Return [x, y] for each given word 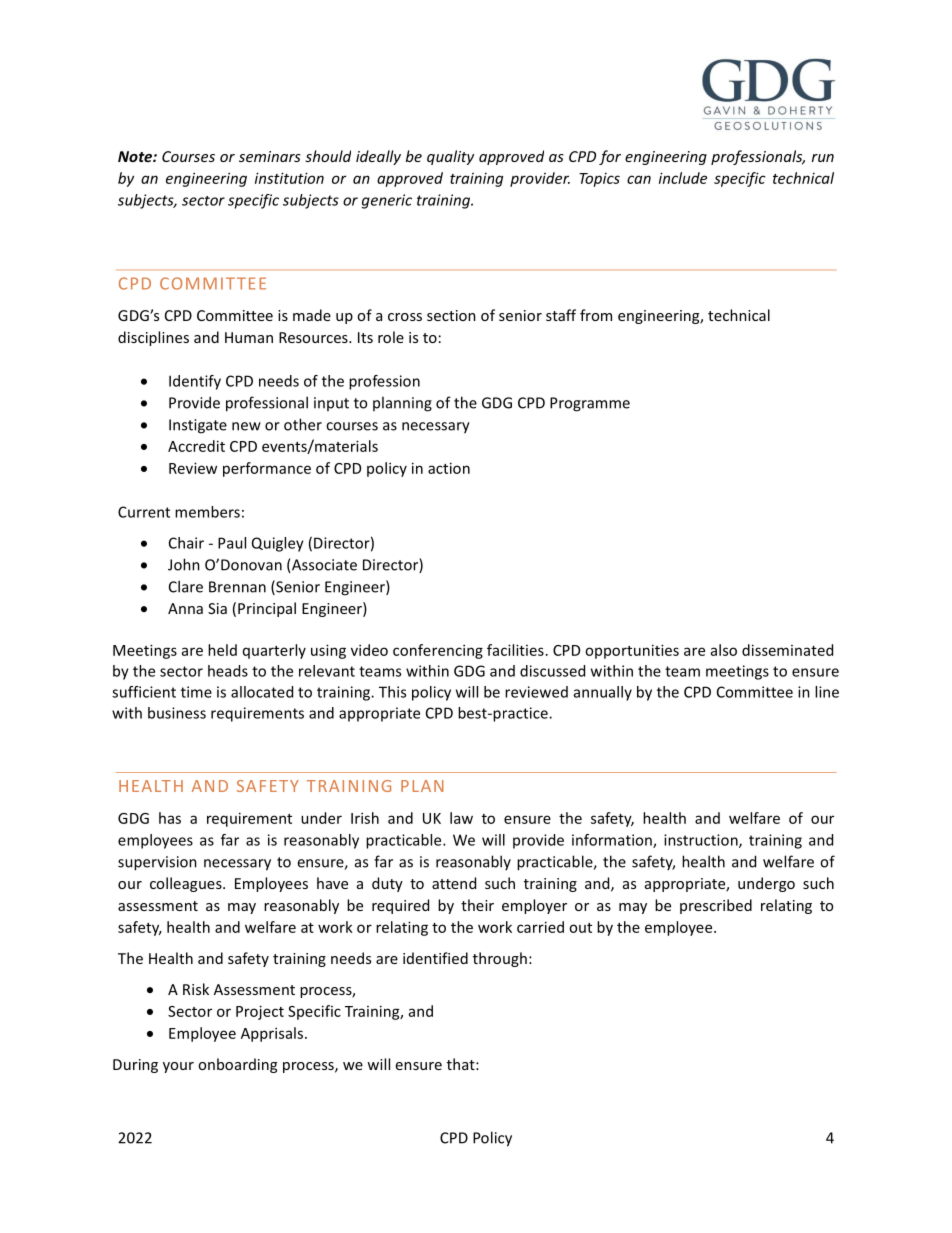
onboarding [237, 1065]
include [683, 178]
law [461, 818]
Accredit [196, 446]
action [449, 468]
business [177, 713]
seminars [270, 156]
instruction [702, 841]
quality [450, 157]
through [500, 959]
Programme [590, 404]
